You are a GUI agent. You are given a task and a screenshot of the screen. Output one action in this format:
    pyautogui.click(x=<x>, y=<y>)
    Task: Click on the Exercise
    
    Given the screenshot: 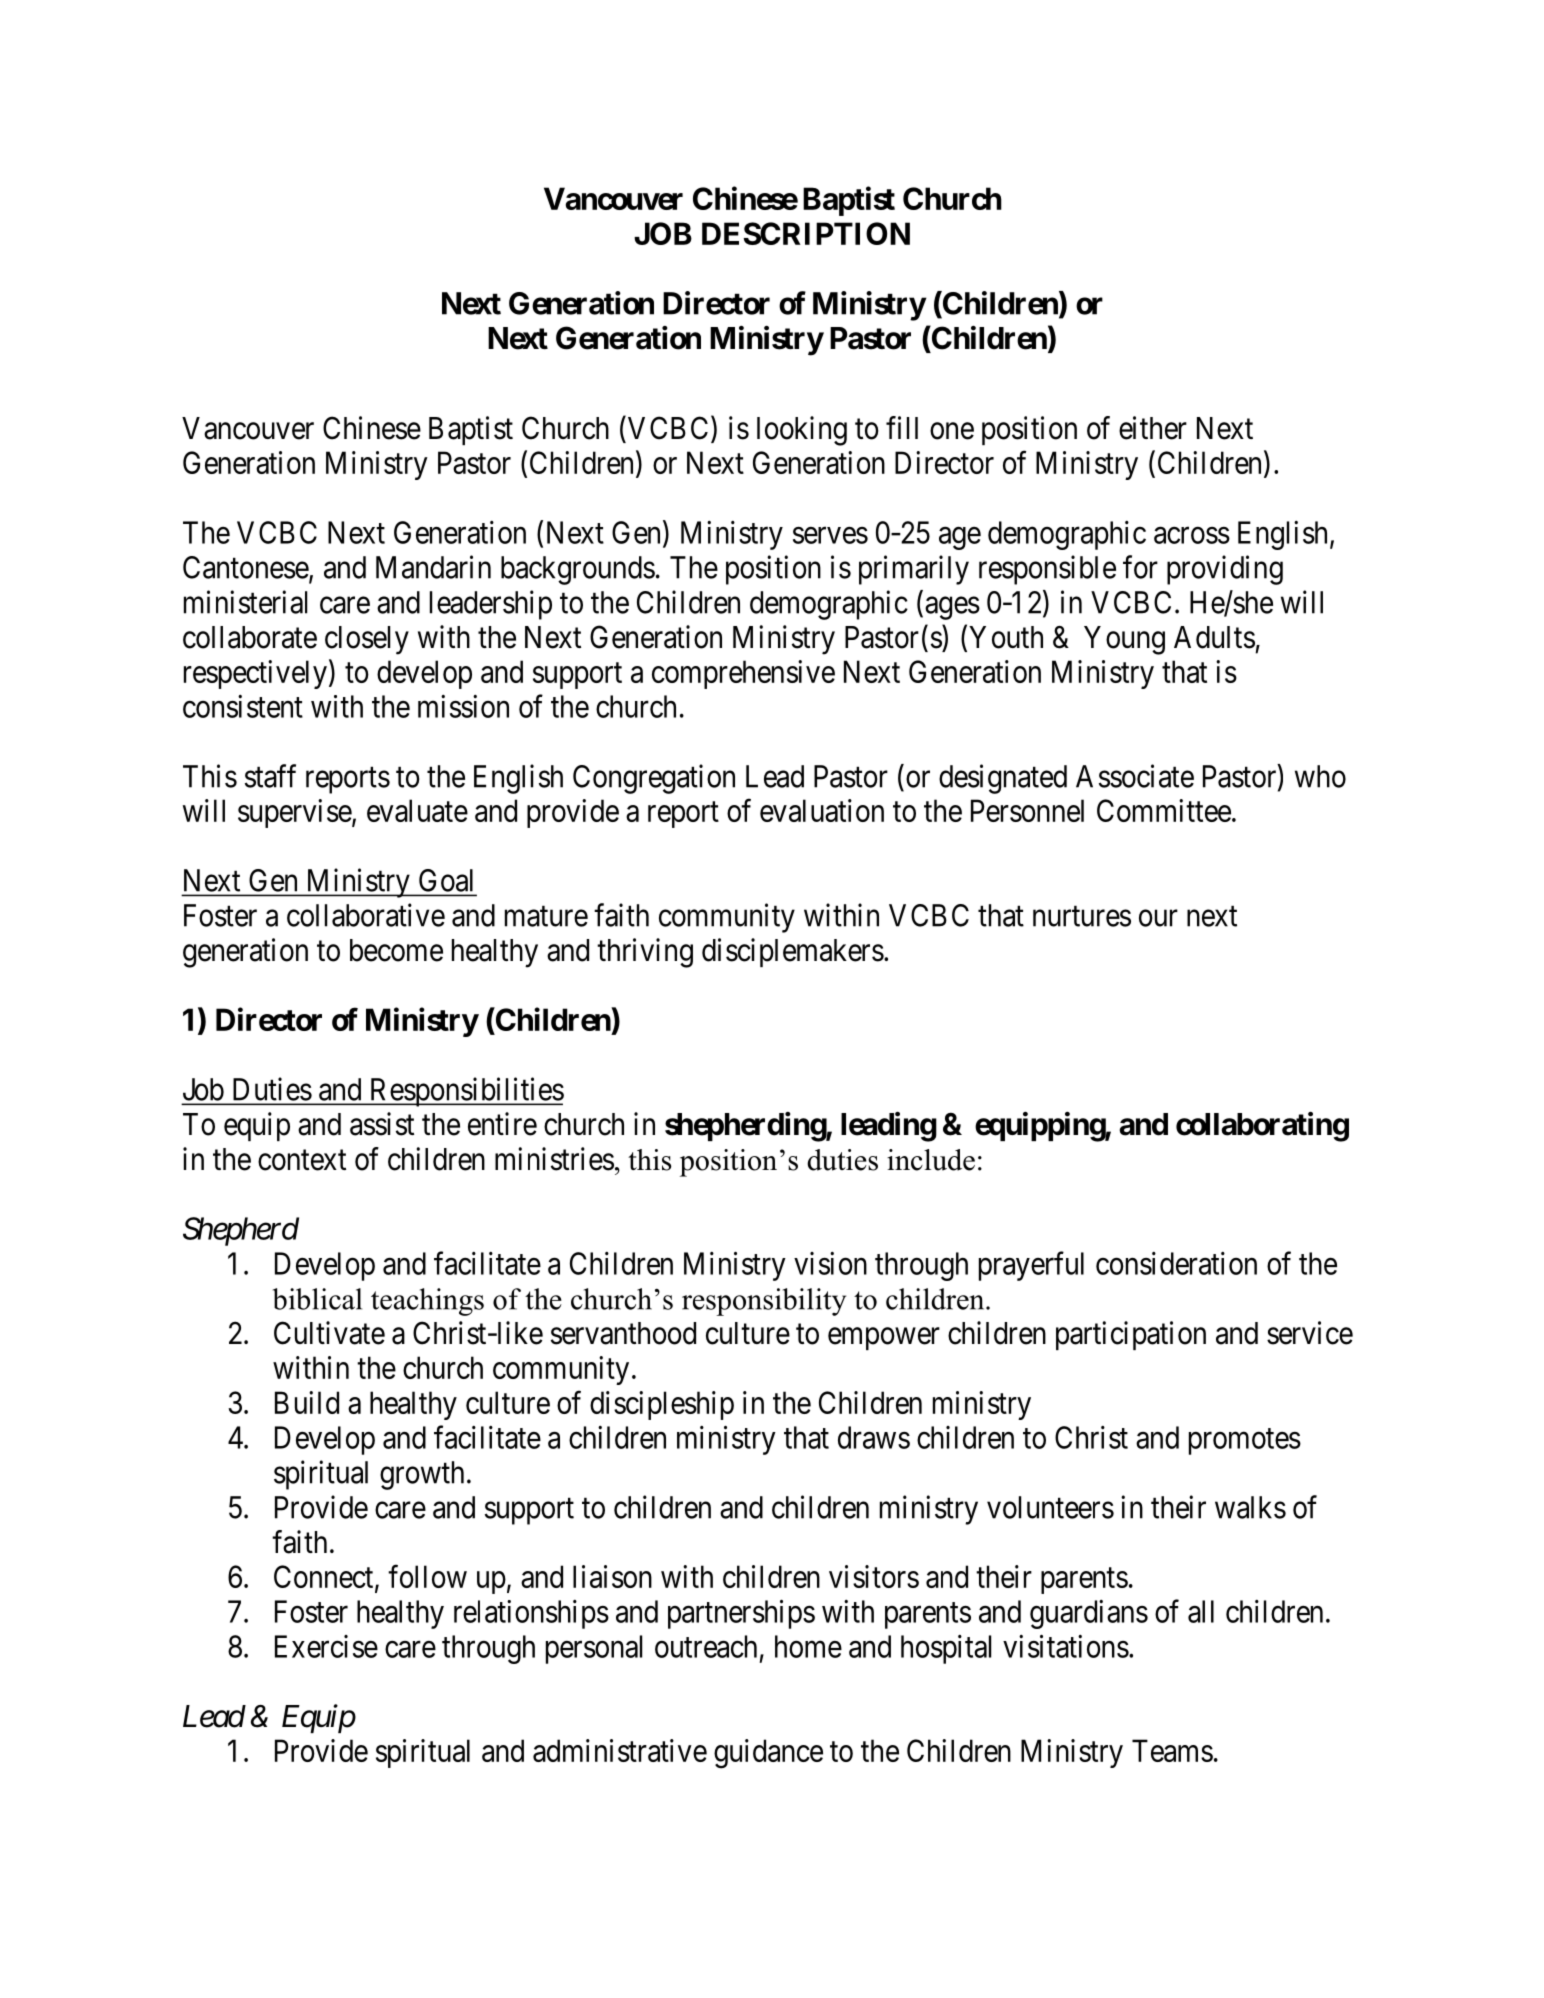 What is the action you would take?
    pyautogui.click(x=326, y=1646)
